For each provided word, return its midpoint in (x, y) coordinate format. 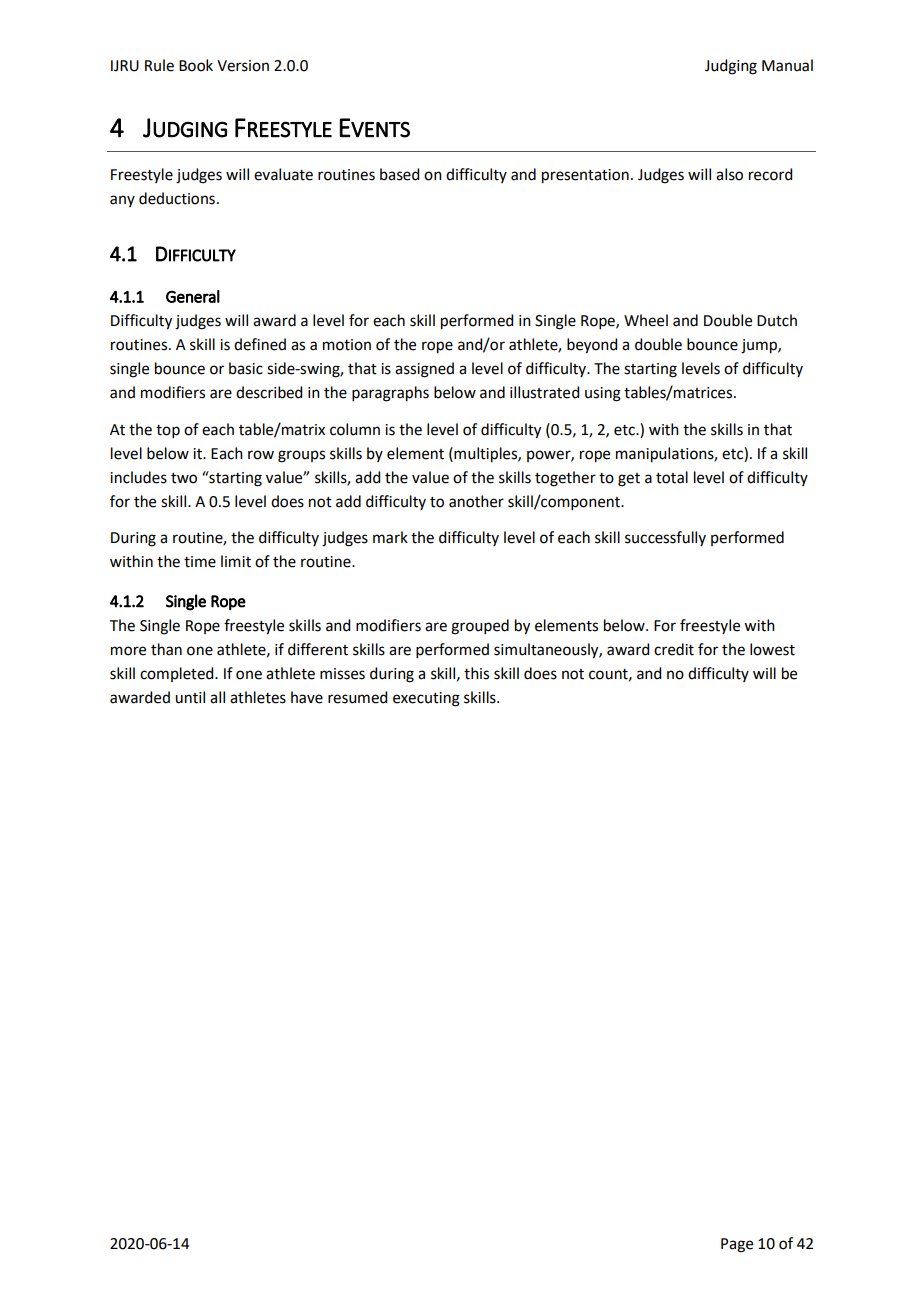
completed (178, 674)
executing (426, 699)
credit (674, 649)
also (729, 174)
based (399, 174)
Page (737, 1245)
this (476, 673)
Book (196, 65)
